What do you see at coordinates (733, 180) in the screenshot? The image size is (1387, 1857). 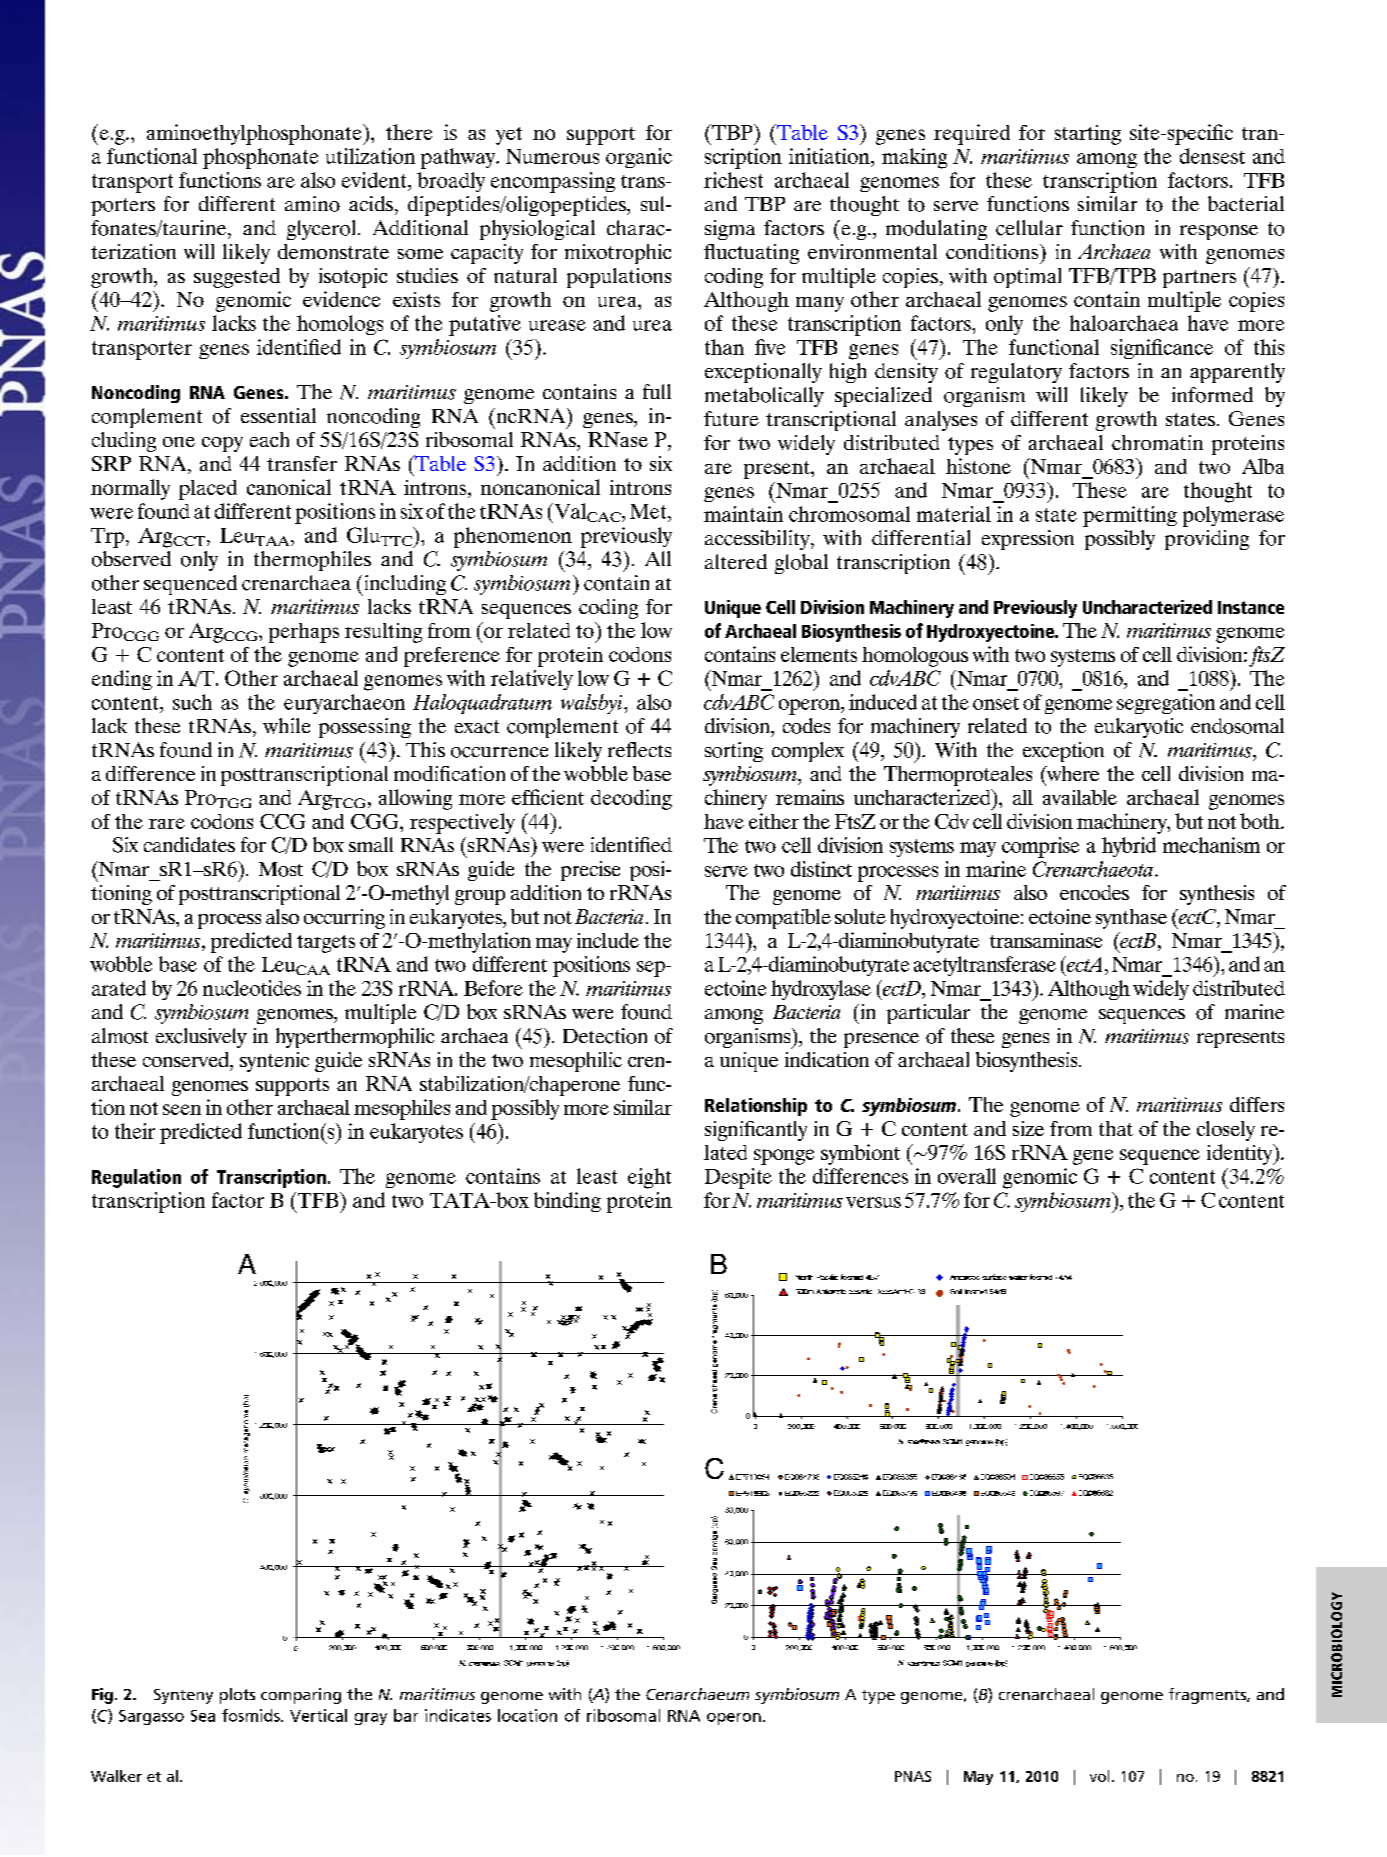 I see `richest` at bounding box center [733, 180].
